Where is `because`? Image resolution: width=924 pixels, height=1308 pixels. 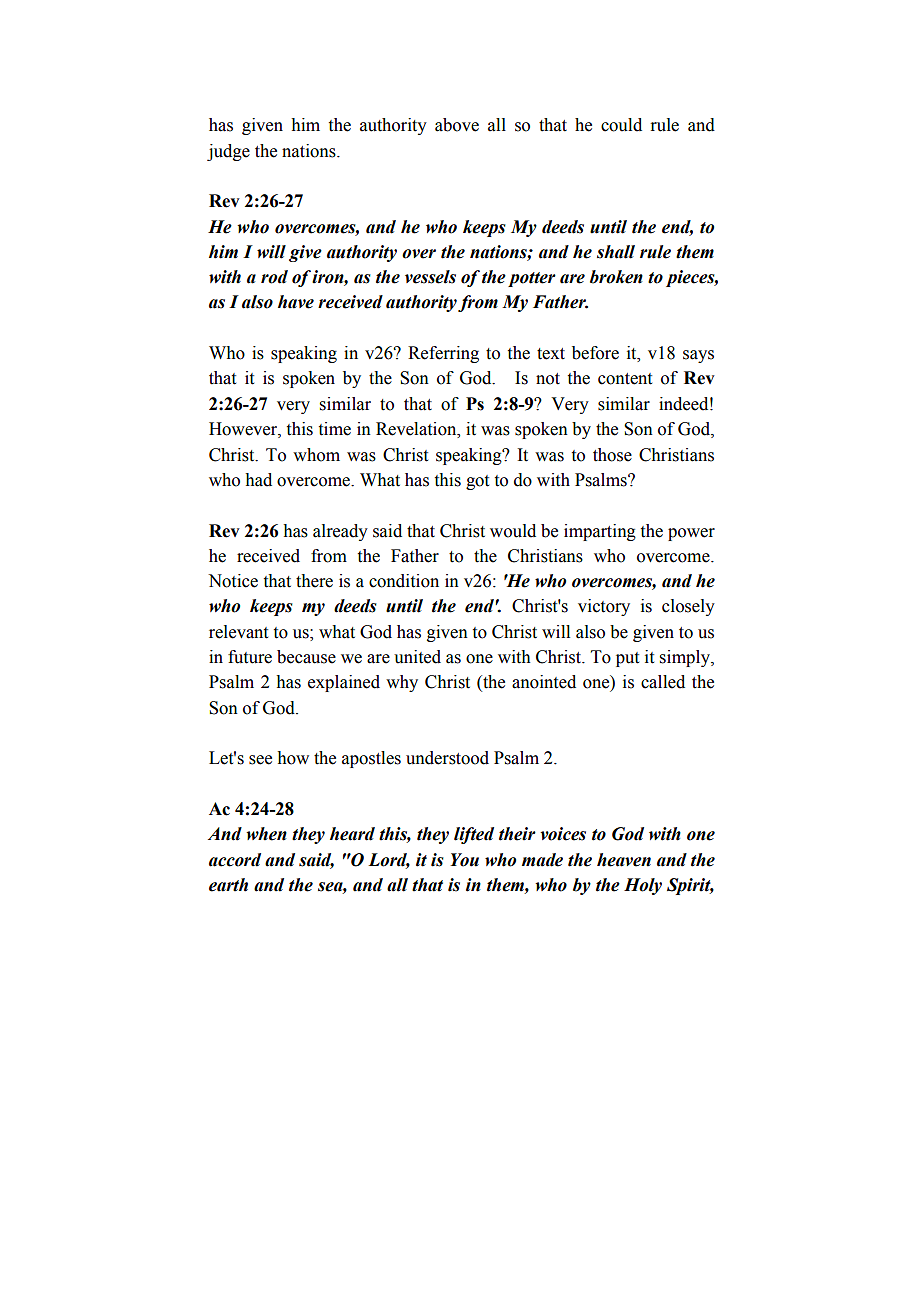 because is located at coordinates (306, 657).
